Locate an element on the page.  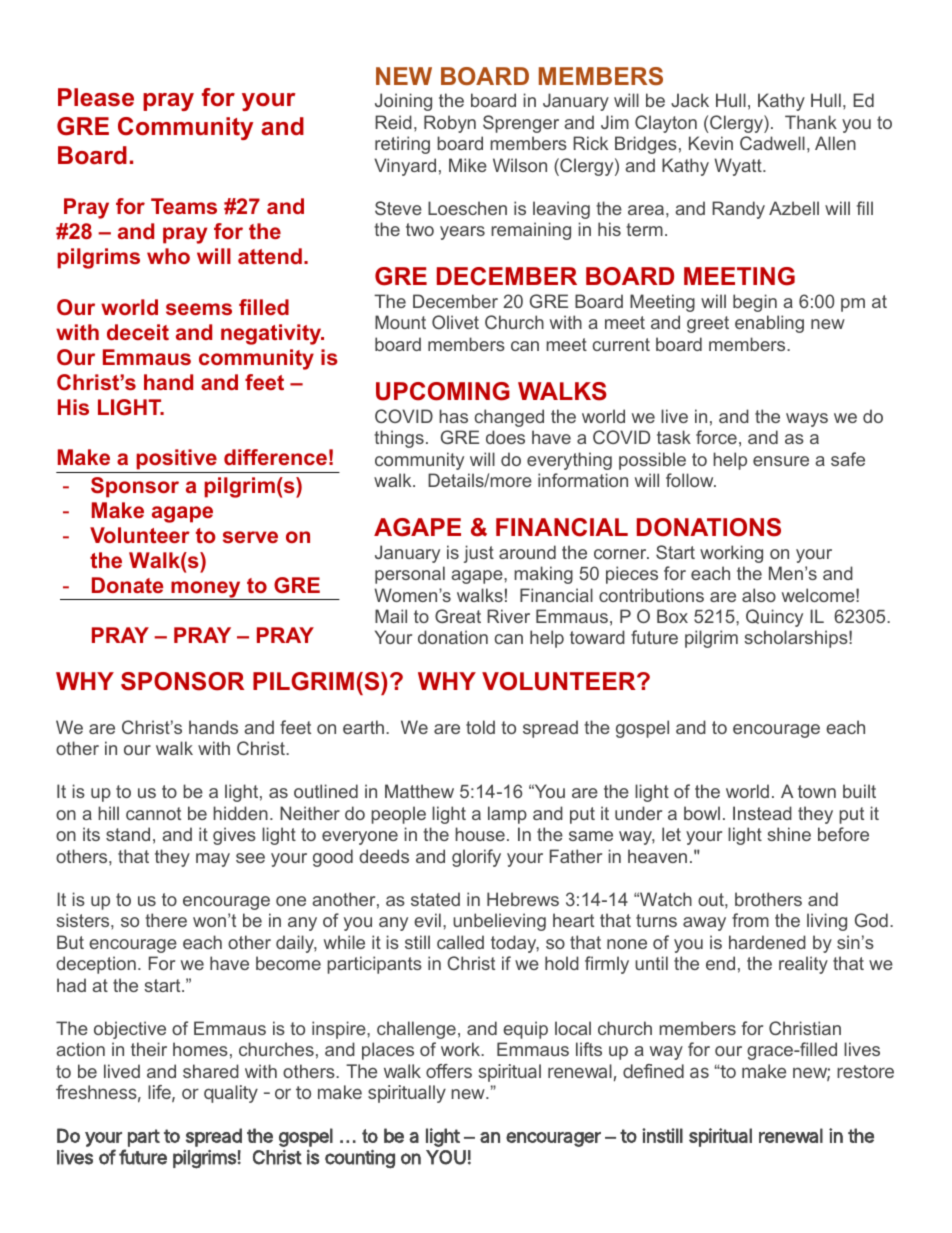
lamp is located at coordinates (507, 815).
